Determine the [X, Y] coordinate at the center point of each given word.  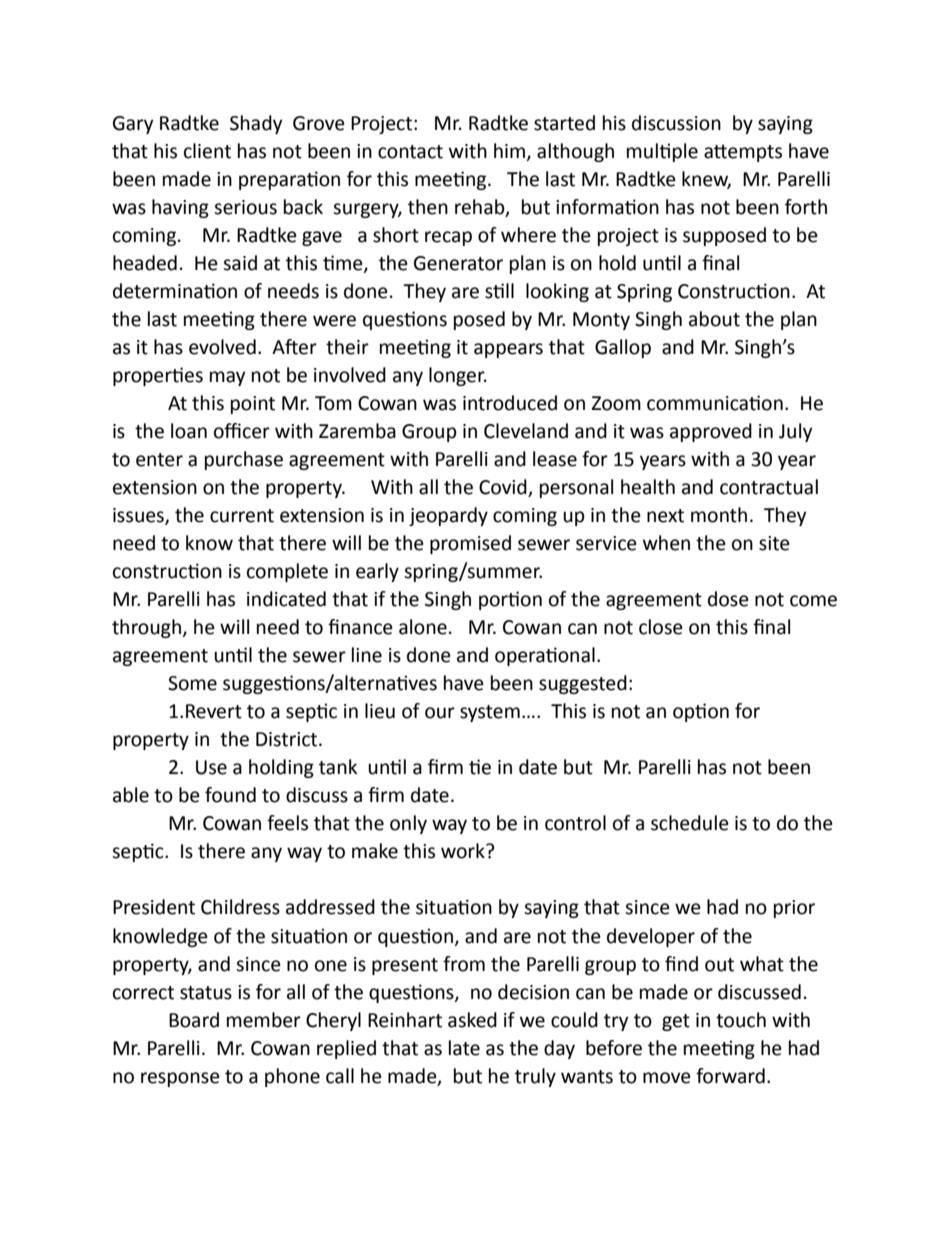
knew [706, 180]
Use [211, 767]
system [490, 713]
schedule [690, 823]
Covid [504, 488]
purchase [244, 460]
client [207, 151]
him [509, 150]
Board [194, 1020]
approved [711, 432]
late [464, 1048]
